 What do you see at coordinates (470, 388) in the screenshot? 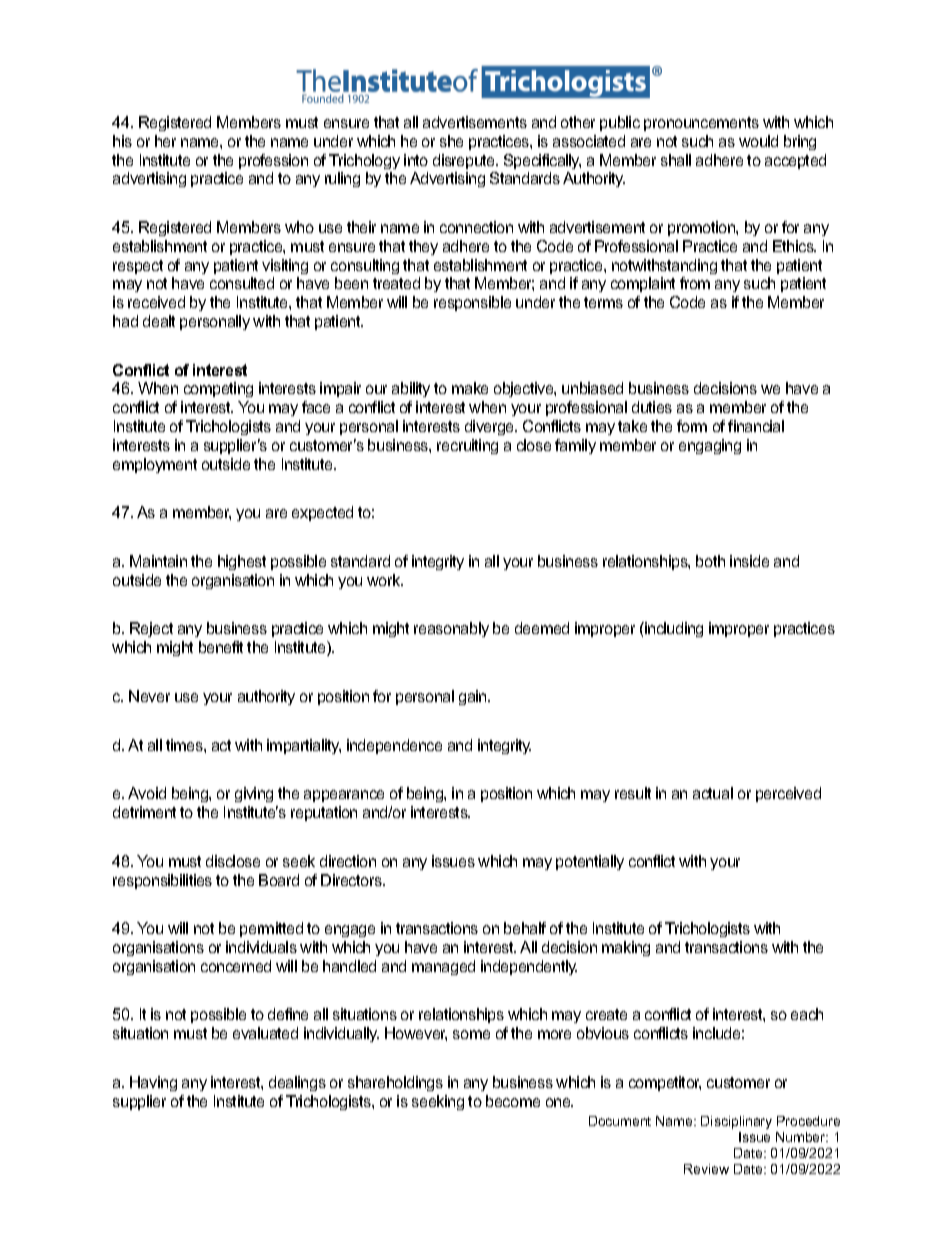
I see `make` at bounding box center [470, 388].
